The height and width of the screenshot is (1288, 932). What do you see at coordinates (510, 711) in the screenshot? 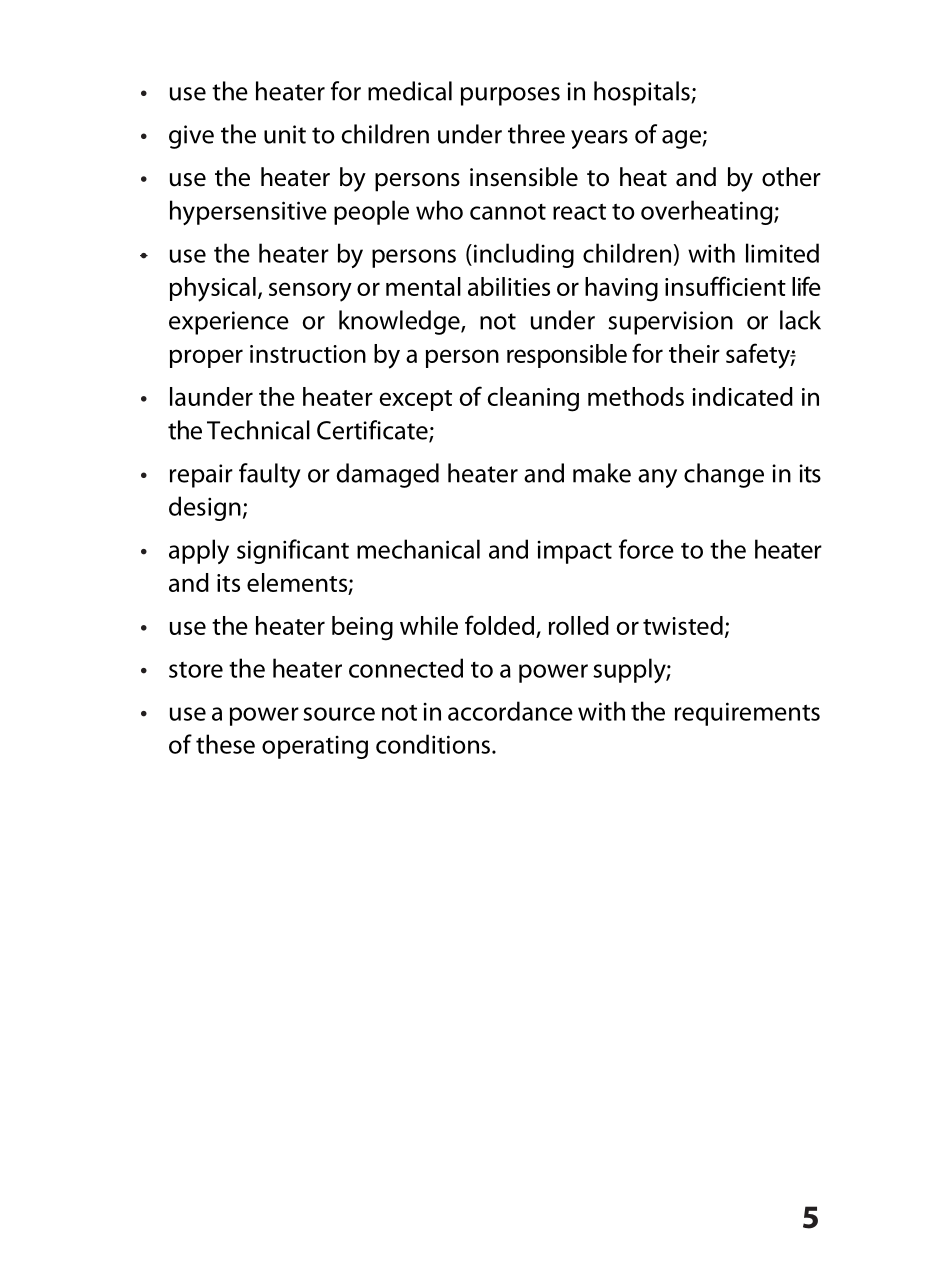
I see `accordance` at bounding box center [510, 711].
